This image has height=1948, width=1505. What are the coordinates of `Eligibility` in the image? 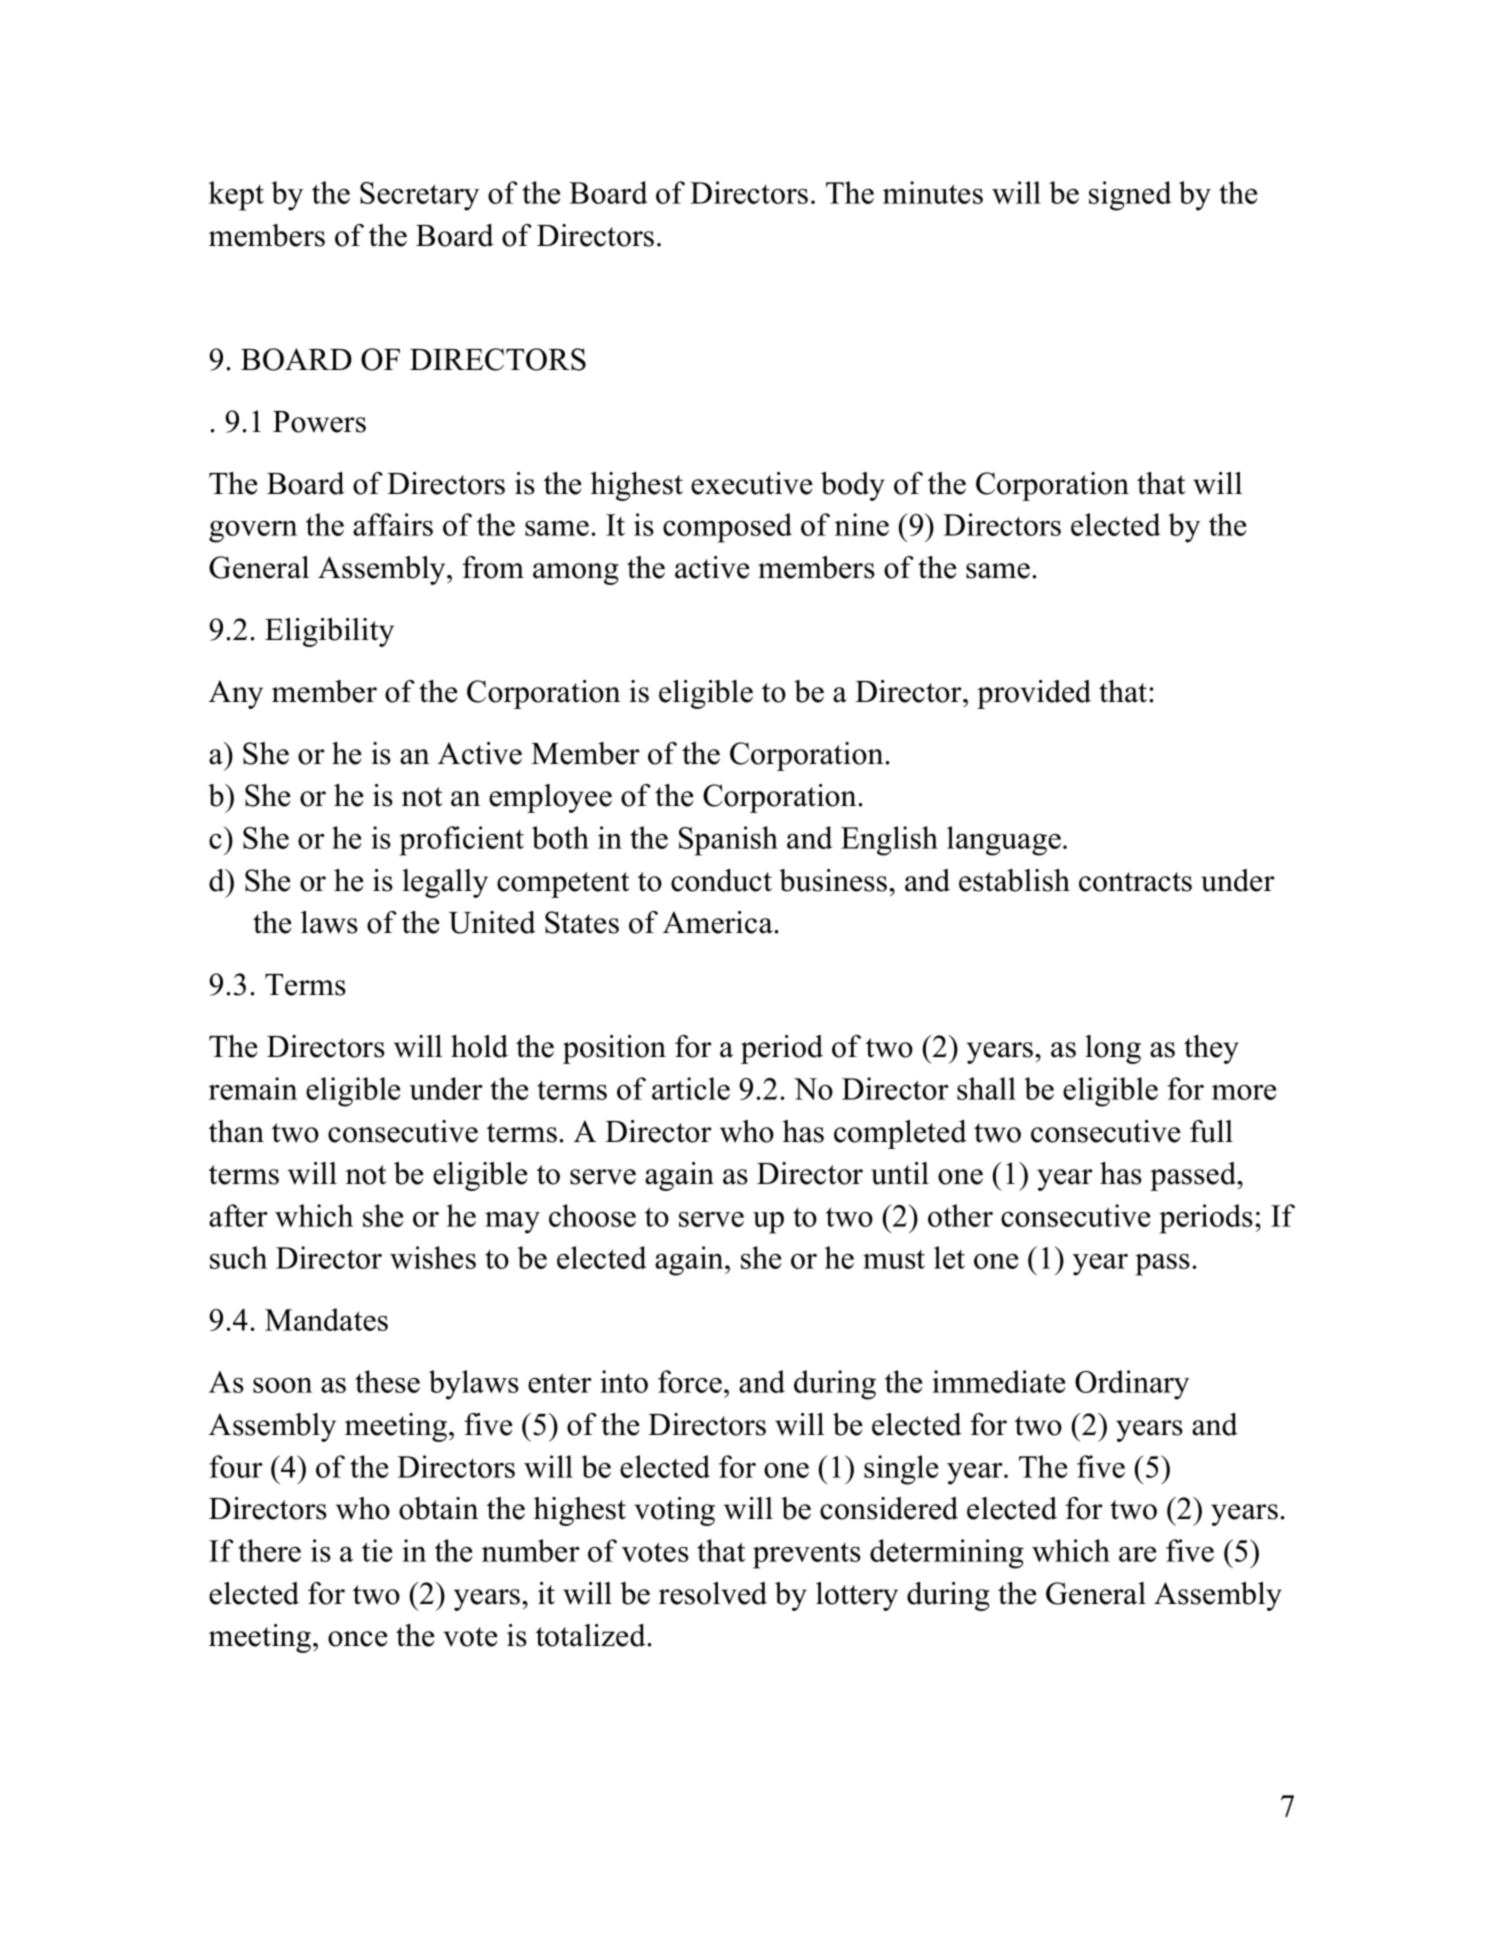 It's located at (329, 632).
